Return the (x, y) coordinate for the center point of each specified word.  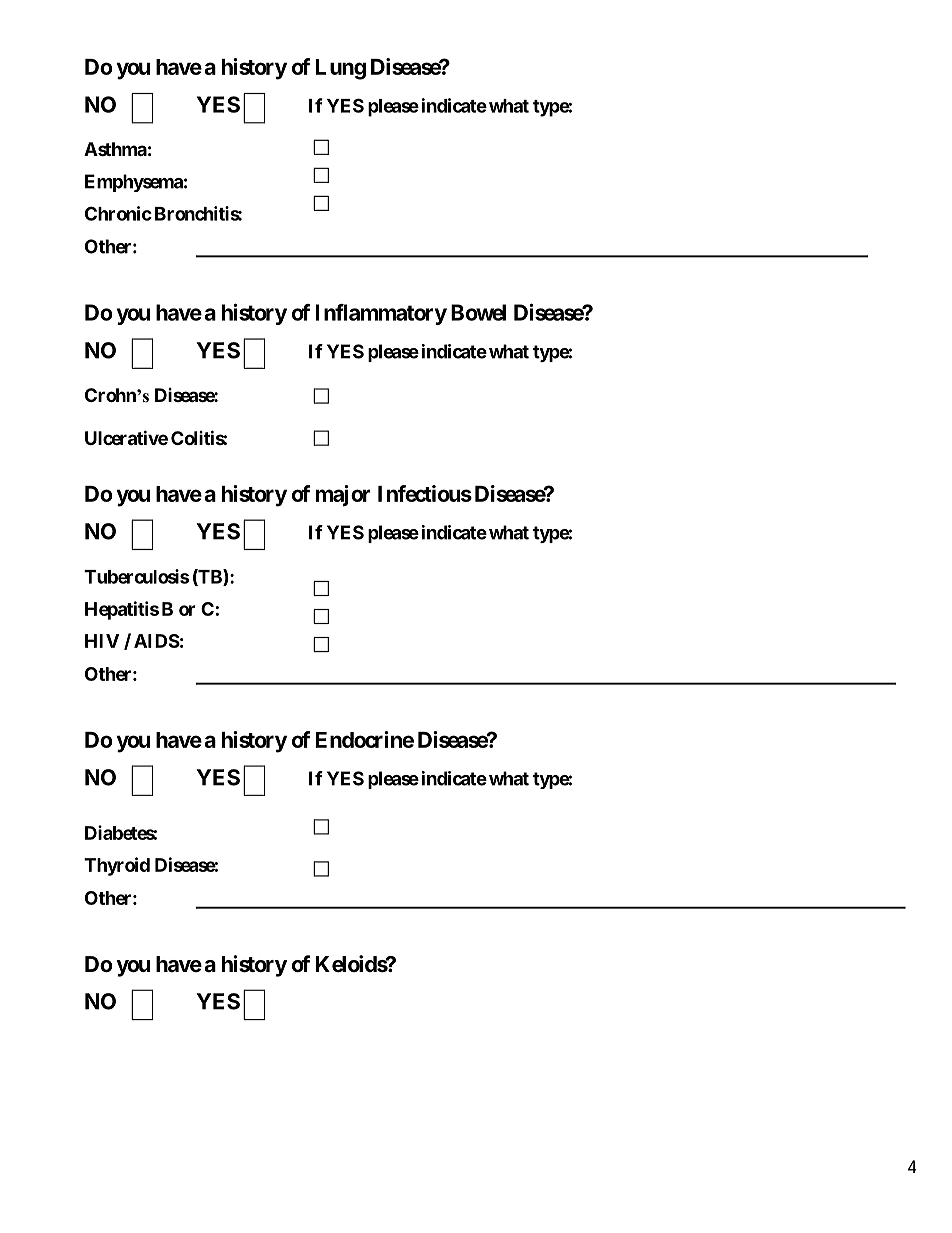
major (343, 496)
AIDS (157, 641)
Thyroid (117, 866)
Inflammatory (381, 314)
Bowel (478, 312)
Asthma (115, 149)
